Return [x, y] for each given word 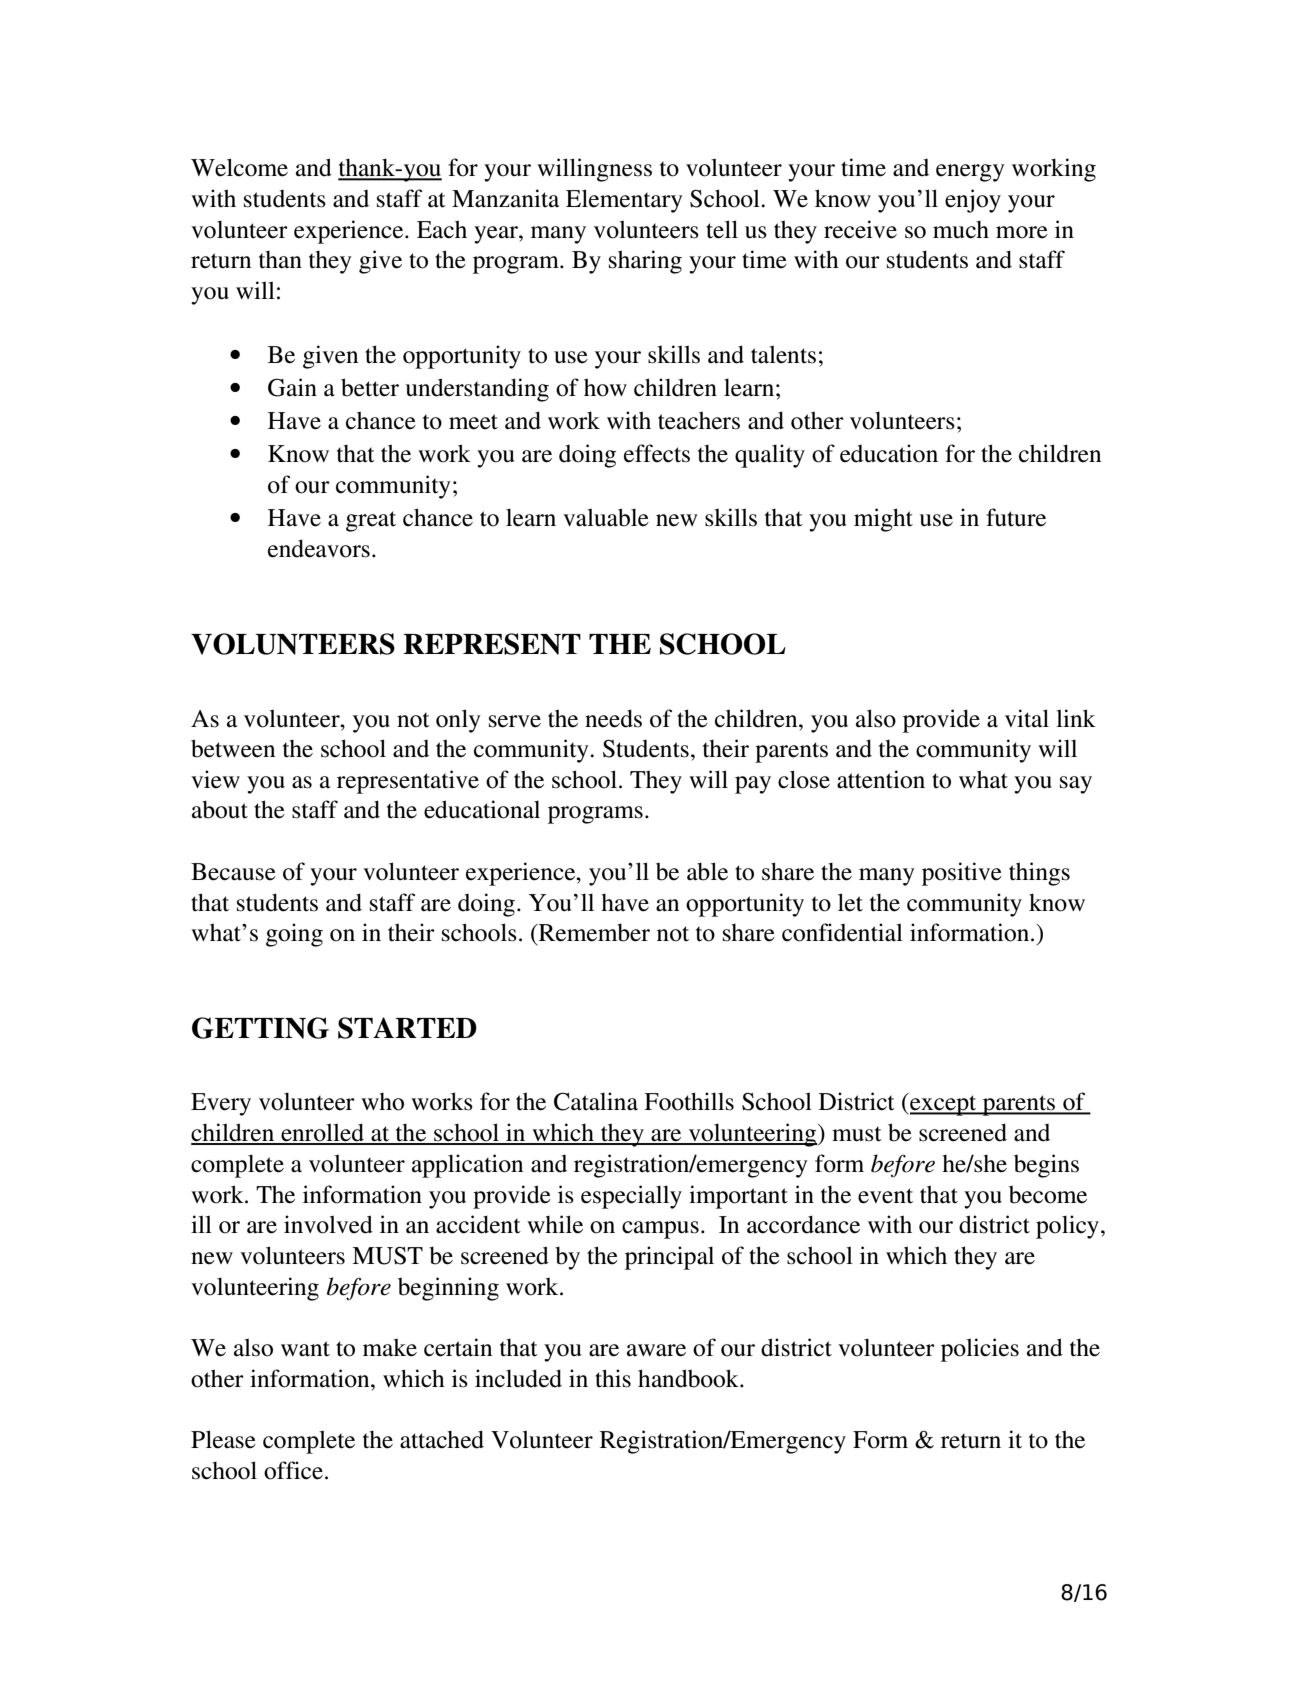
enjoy [973, 201]
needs [613, 718]
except [943, 1104]
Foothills [689, 1101]
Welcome [239, 167]
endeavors [319, 548]
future [1016, 517]
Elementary [624, 201]
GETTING [260, 1028]
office [293, 1470]
